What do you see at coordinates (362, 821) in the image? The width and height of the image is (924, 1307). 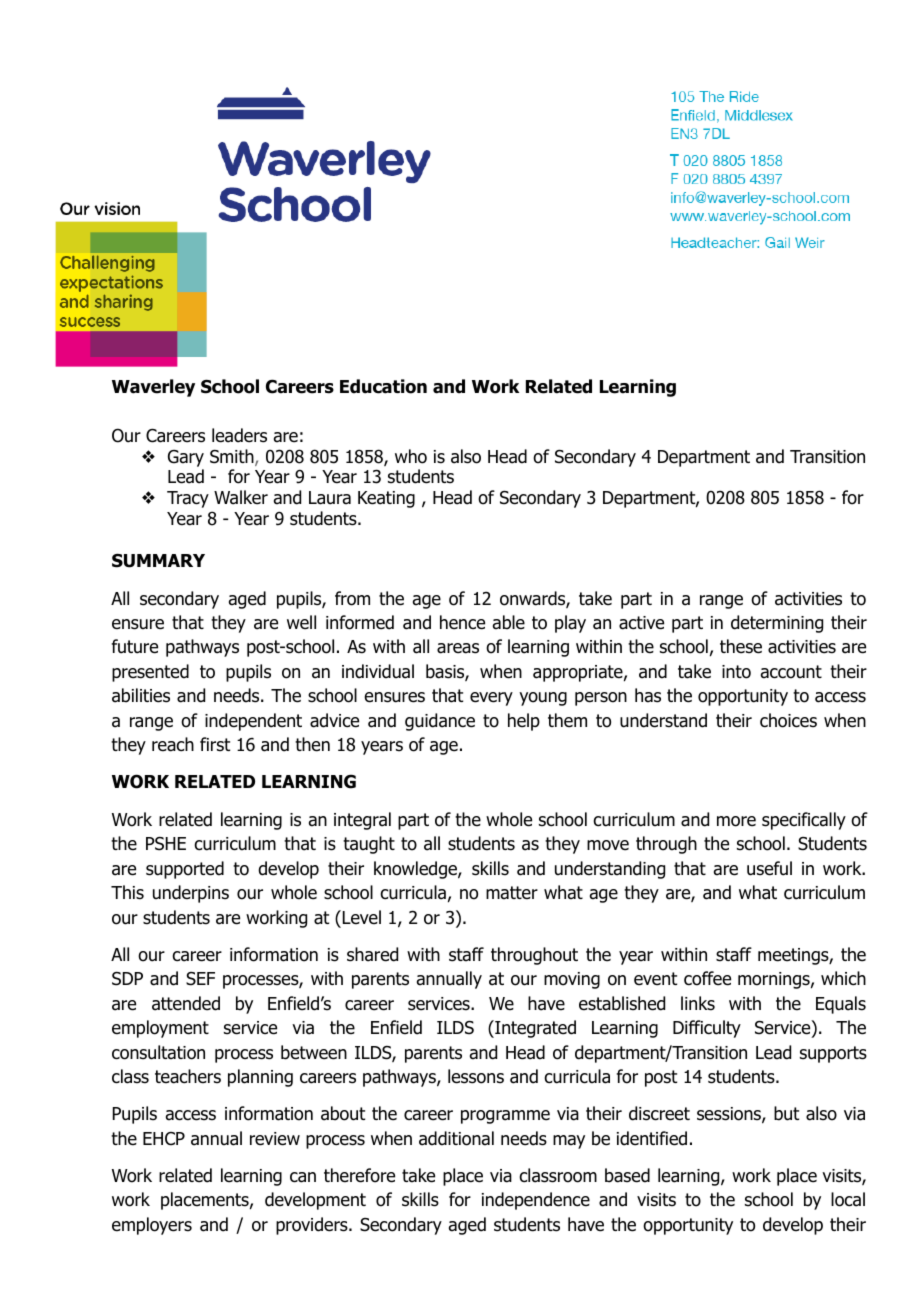 I see `integral` at bounding box center [362, 821].
